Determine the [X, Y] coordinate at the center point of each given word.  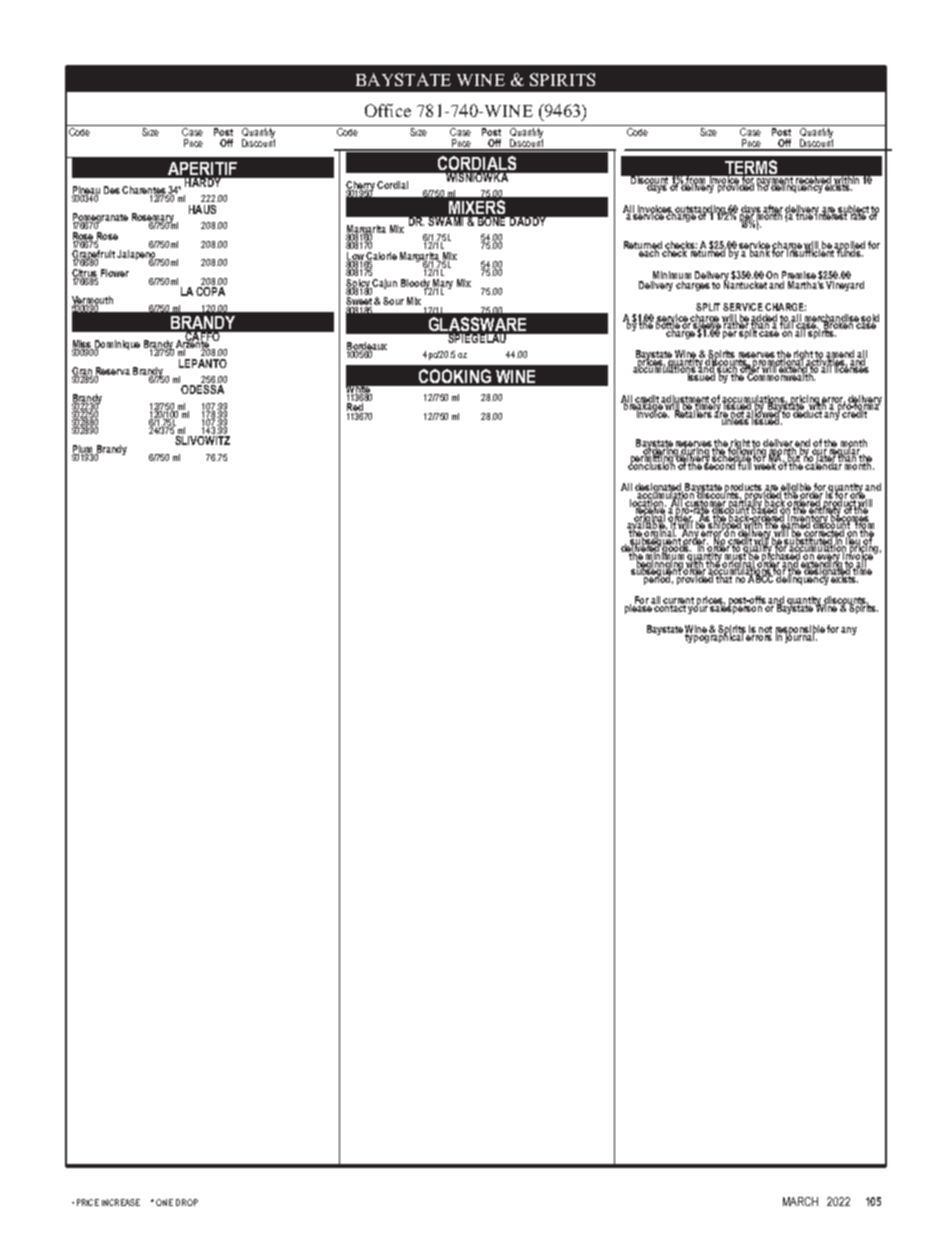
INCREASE [121, 1202]
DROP [187, 1202]
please [639, 608]
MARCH [800, 1201]
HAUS [202, 209]
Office [388, 110]
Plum [83, 450]
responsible [800, 631]
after [772, 210]
